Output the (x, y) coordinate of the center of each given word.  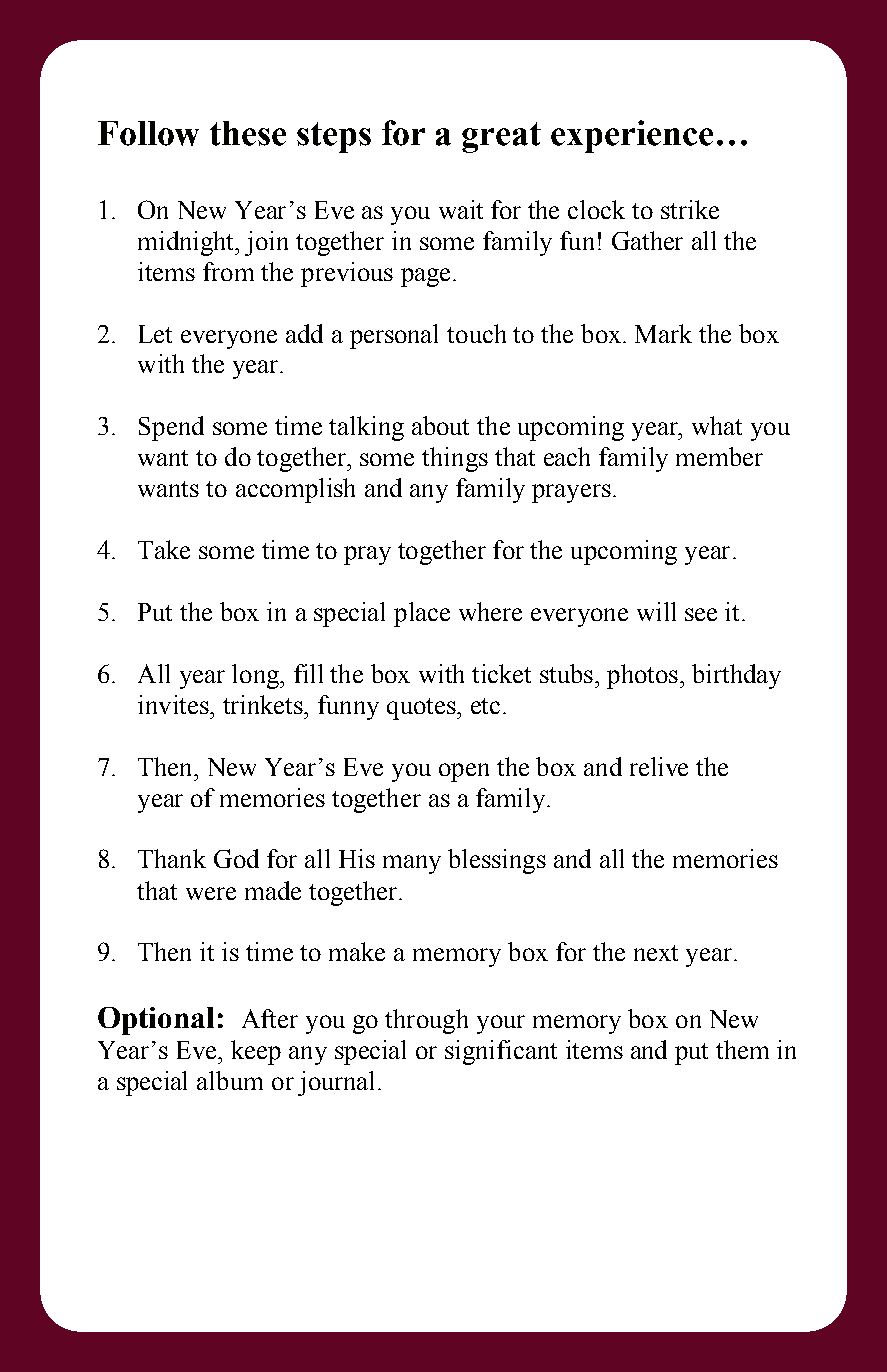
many (412, 864)
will (656, 611)
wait (461, 209)
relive (659, 766)
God (236, 858)
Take (164, 549)
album (230, 1080)
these (248, 133)
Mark (663, 333)
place (422, 614)
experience (632, 136)
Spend (171, 428)
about (440, 425)
